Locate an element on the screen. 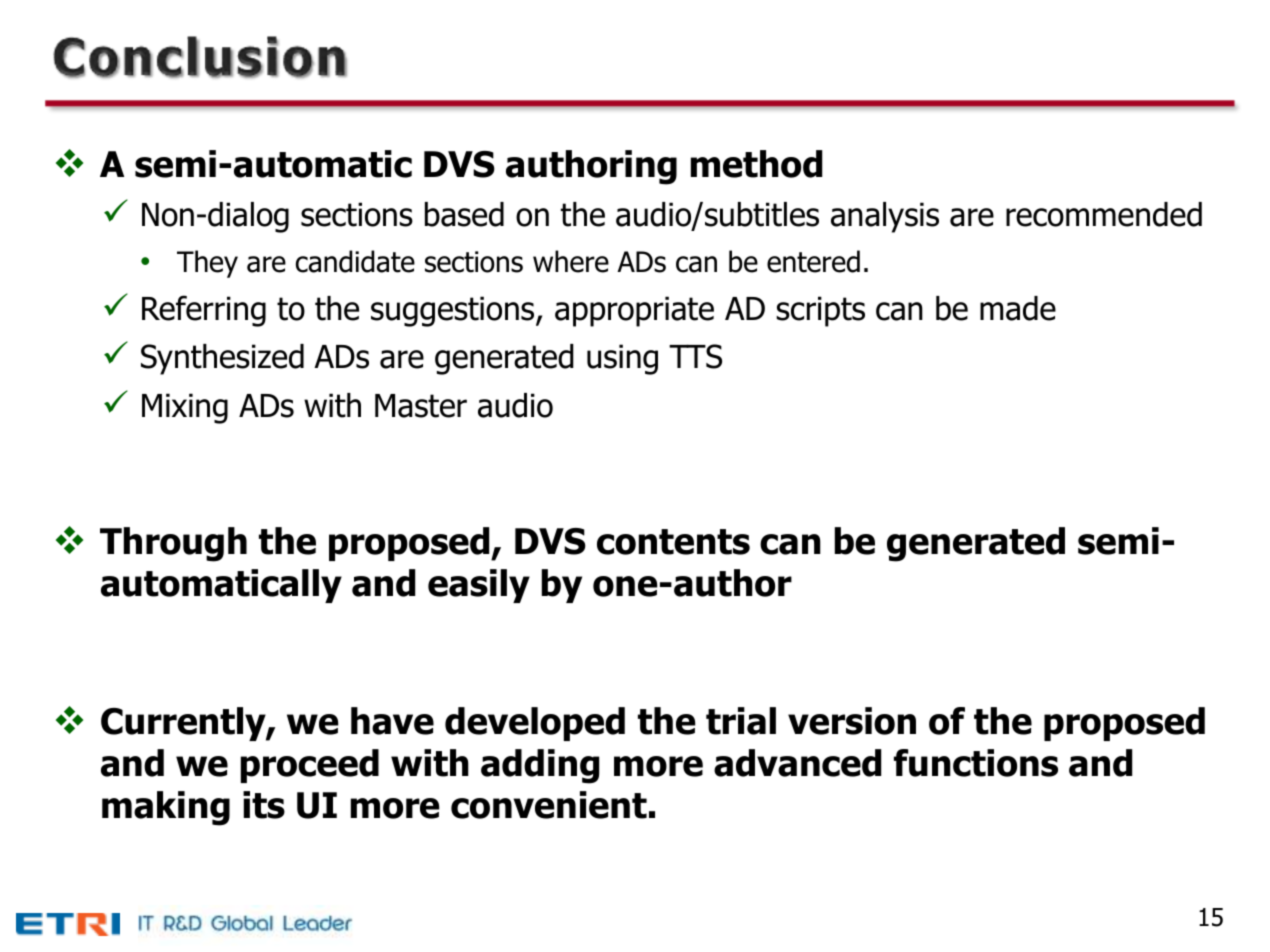 Image resolution: width=1270 pixels, height=952 pixels. version is located at coordinates (852, 721).
